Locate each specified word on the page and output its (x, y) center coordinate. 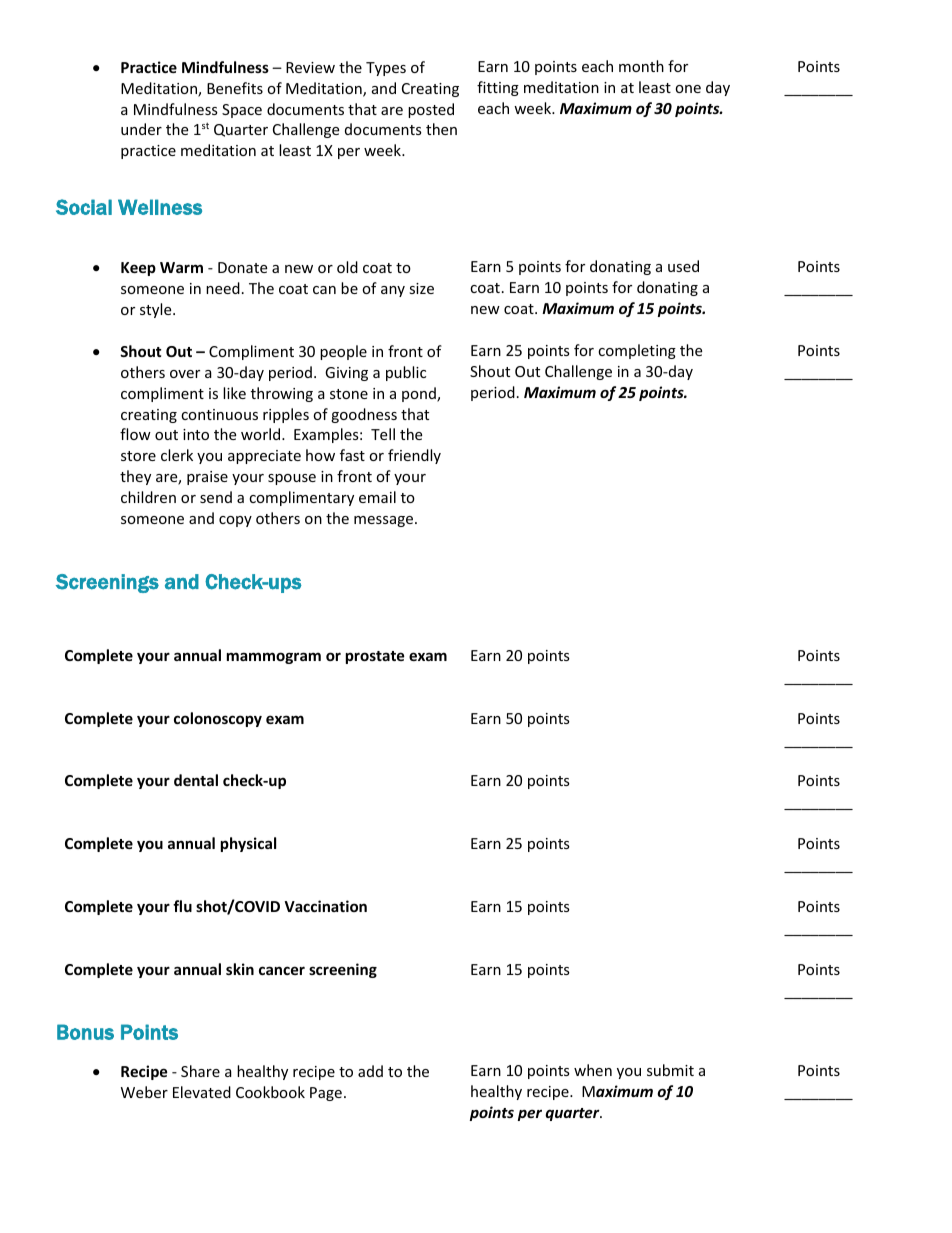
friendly (414, 456)
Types (386, 69)
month (641, 66)
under (141, 129)
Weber (144, 1092)
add (370, 1071)
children (148, 497)
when (593, 1070)
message (385, 521)
